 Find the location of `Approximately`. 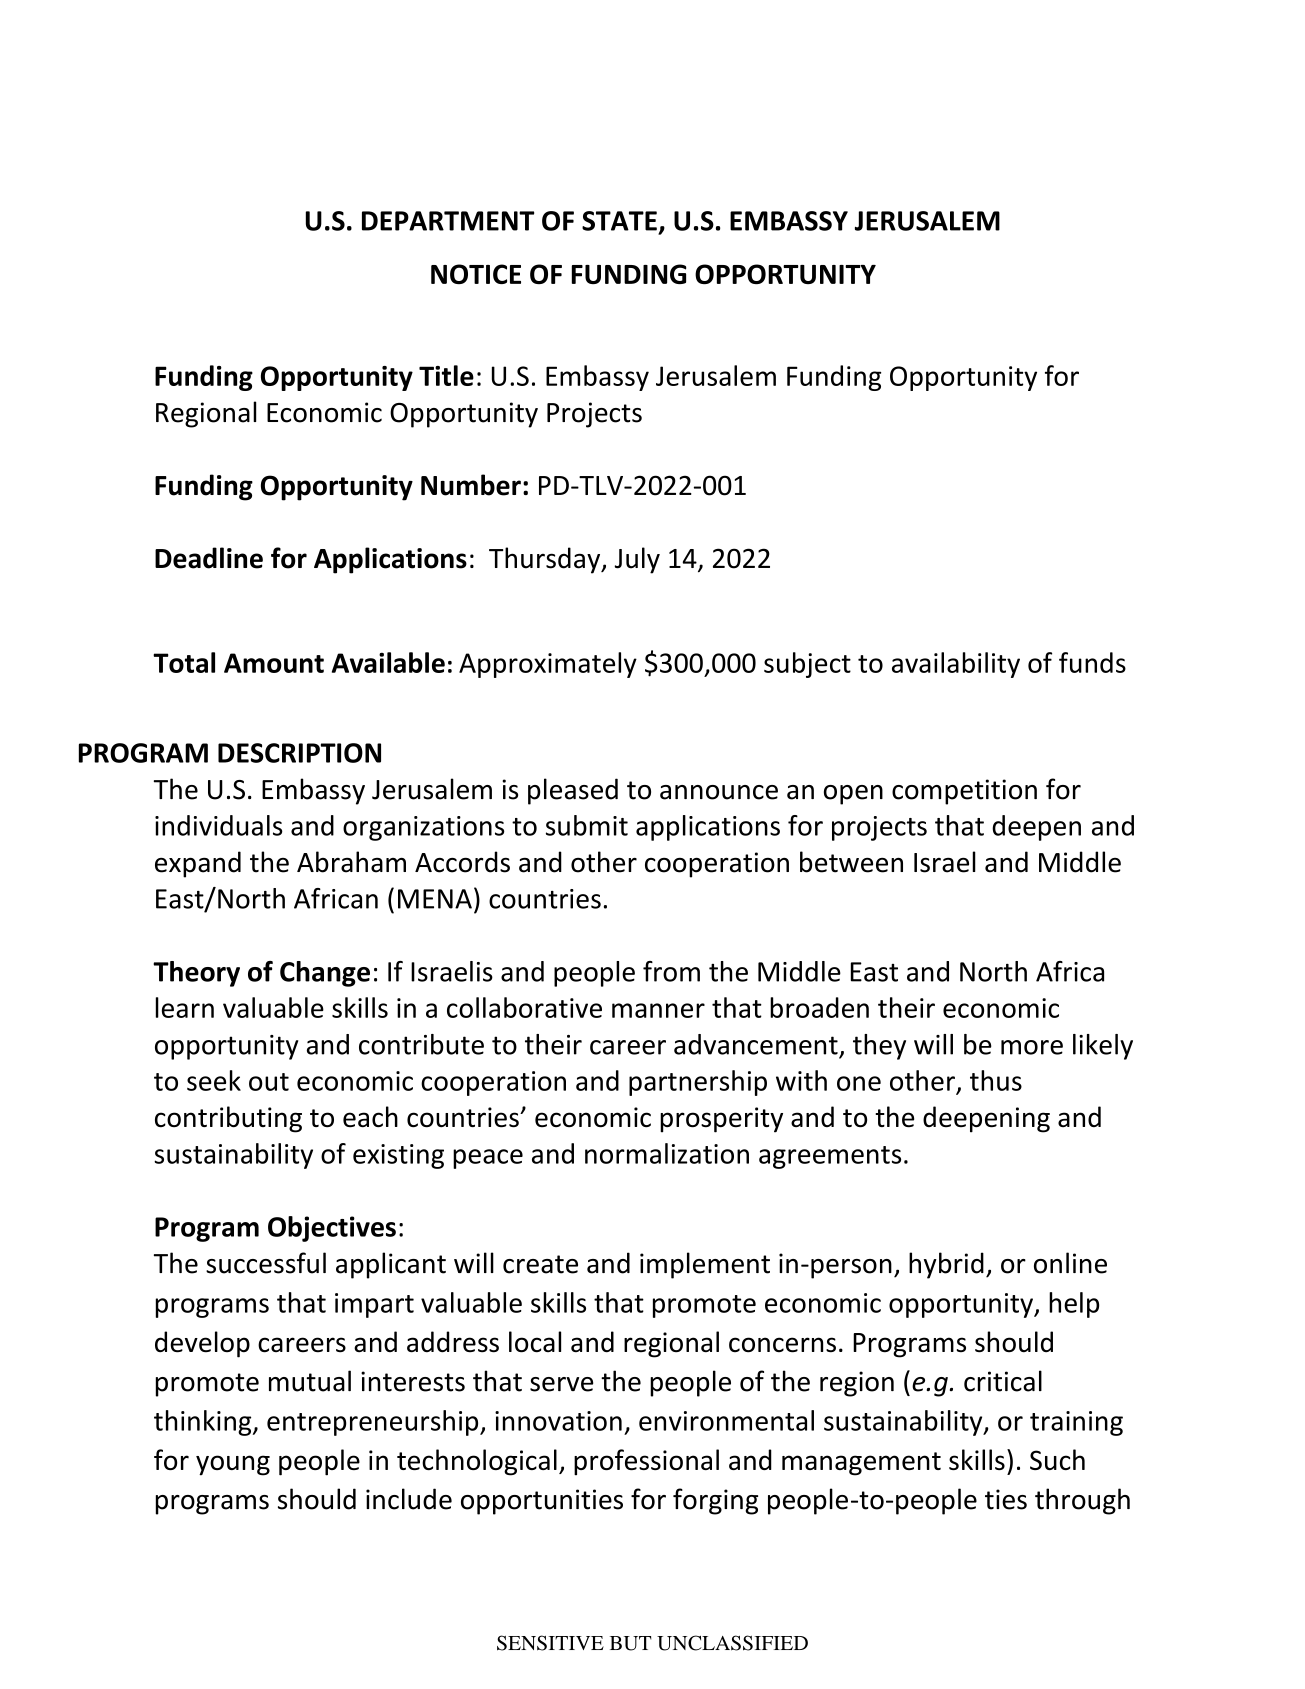

Approximately is located at coordinates (548, 665).
